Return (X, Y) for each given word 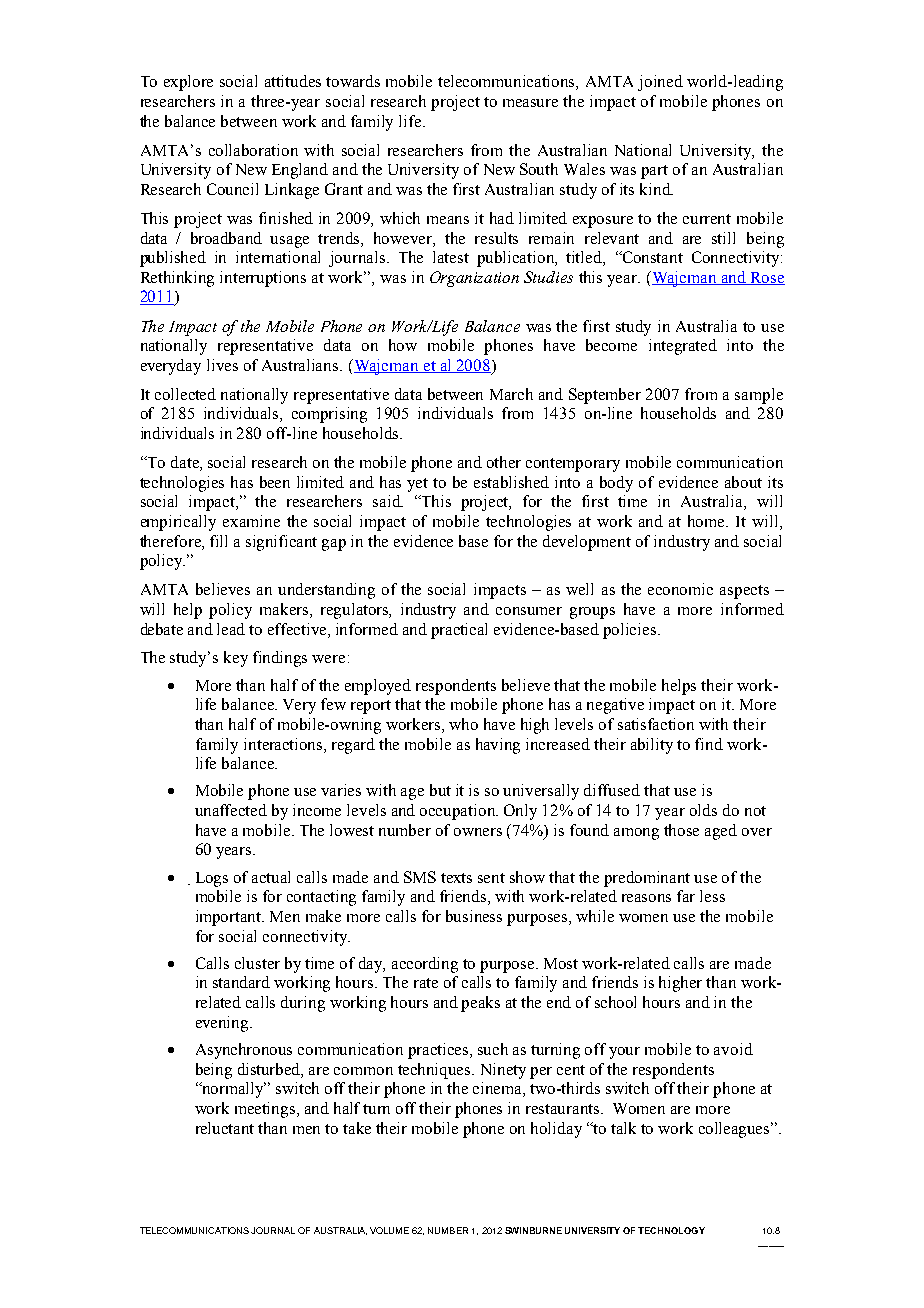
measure (530, 103)
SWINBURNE (533, 1230)
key (236, 659)
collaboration (253, 150)
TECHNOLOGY (671, 1230)
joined (660, 83)
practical (459, 631)
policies (631, 631)
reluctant (225, 1128)
